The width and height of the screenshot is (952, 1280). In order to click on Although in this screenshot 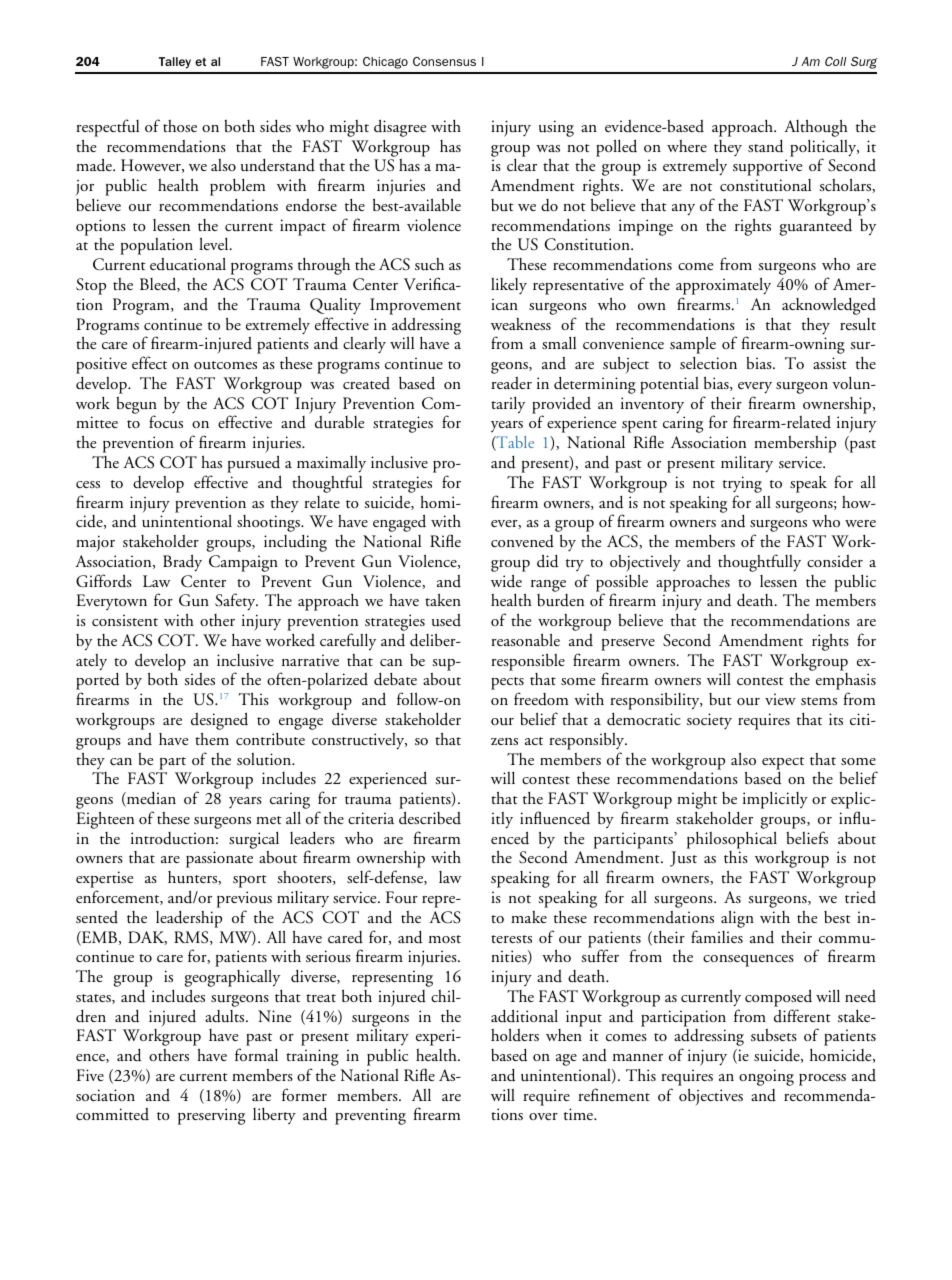, I will do `click(816, 128)`.
